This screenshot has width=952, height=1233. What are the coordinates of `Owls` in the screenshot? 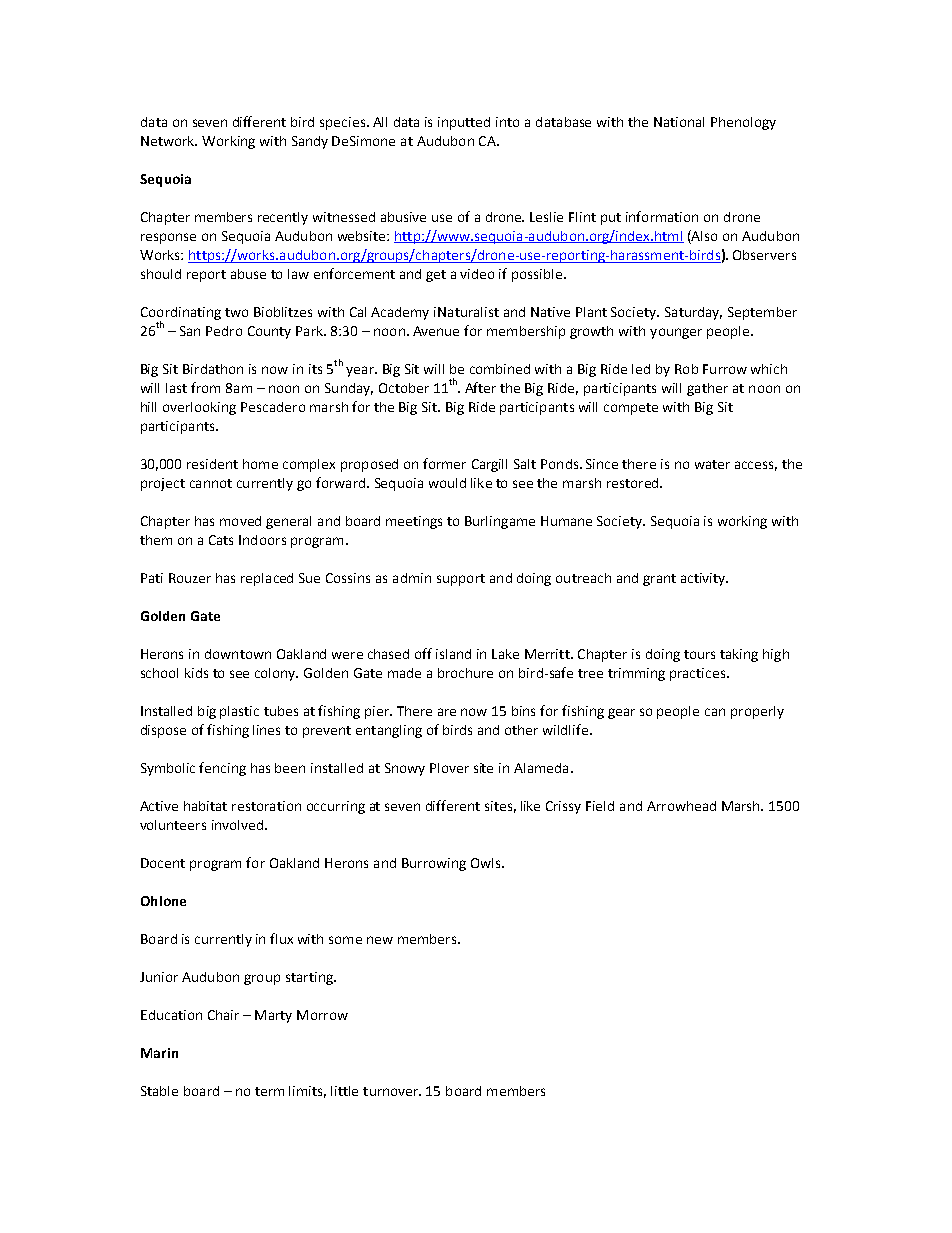 It's located at (487, 863).
